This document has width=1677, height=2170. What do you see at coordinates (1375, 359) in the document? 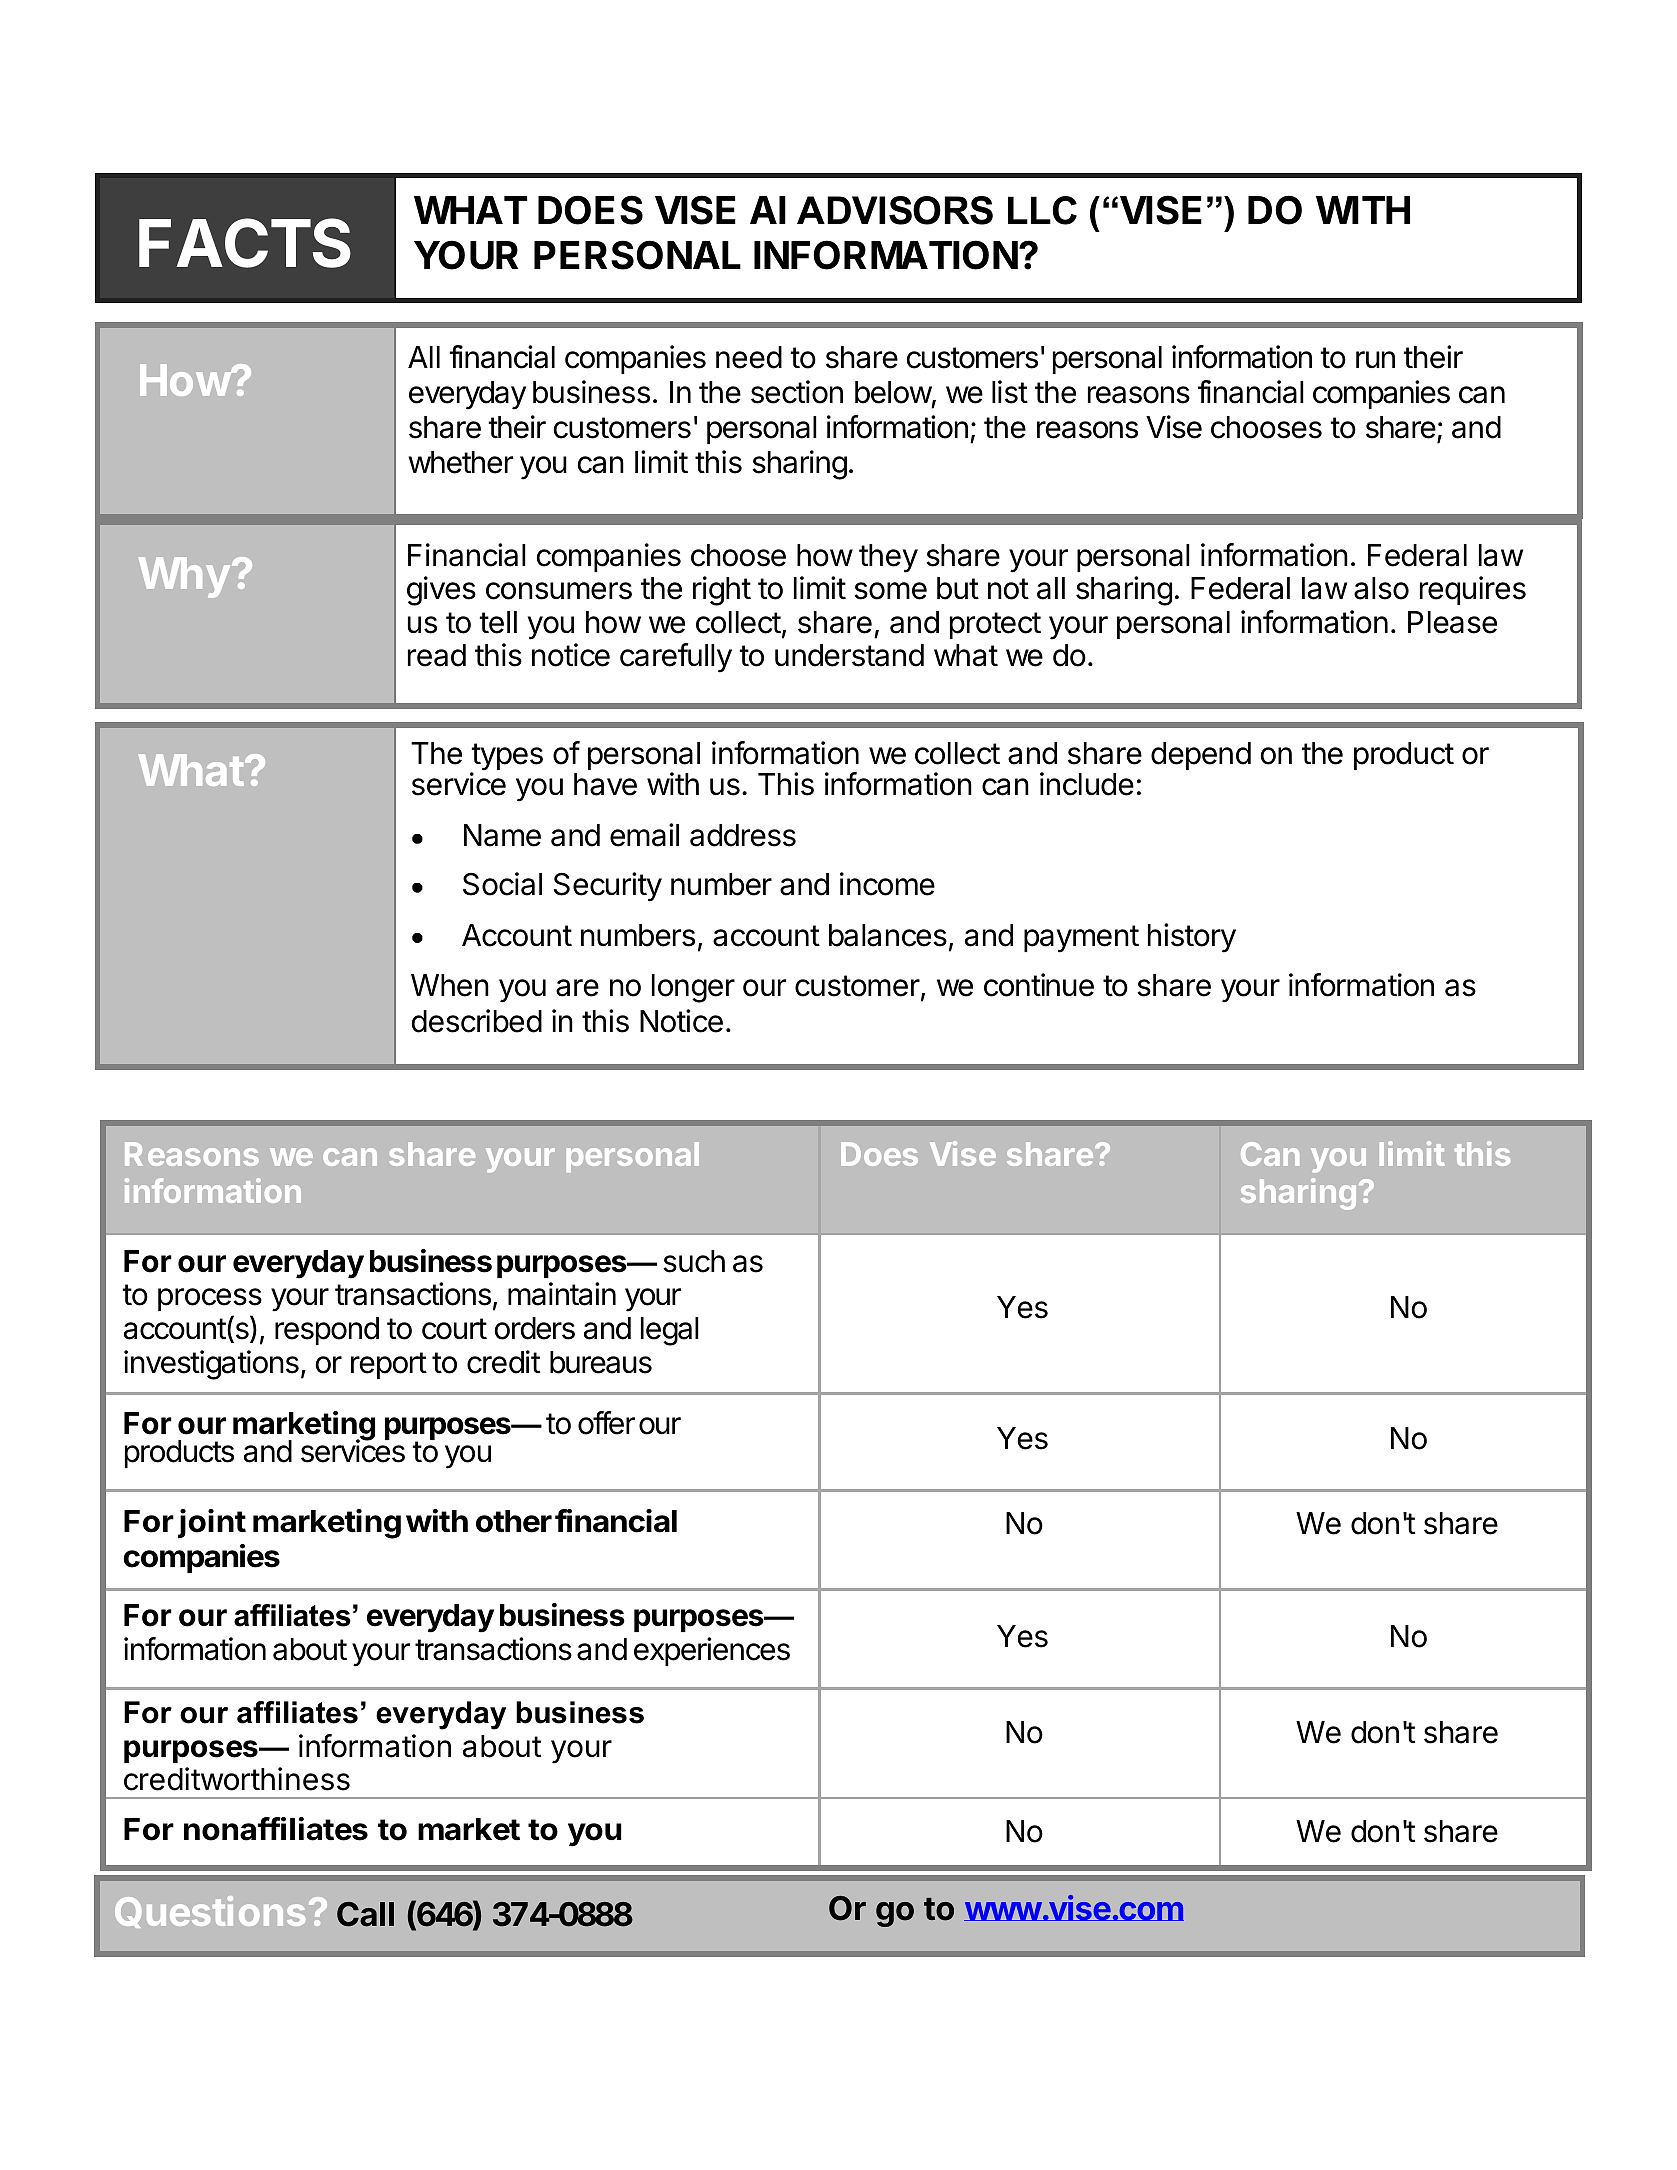
I see `run` at bounding box center [1375, 359].
